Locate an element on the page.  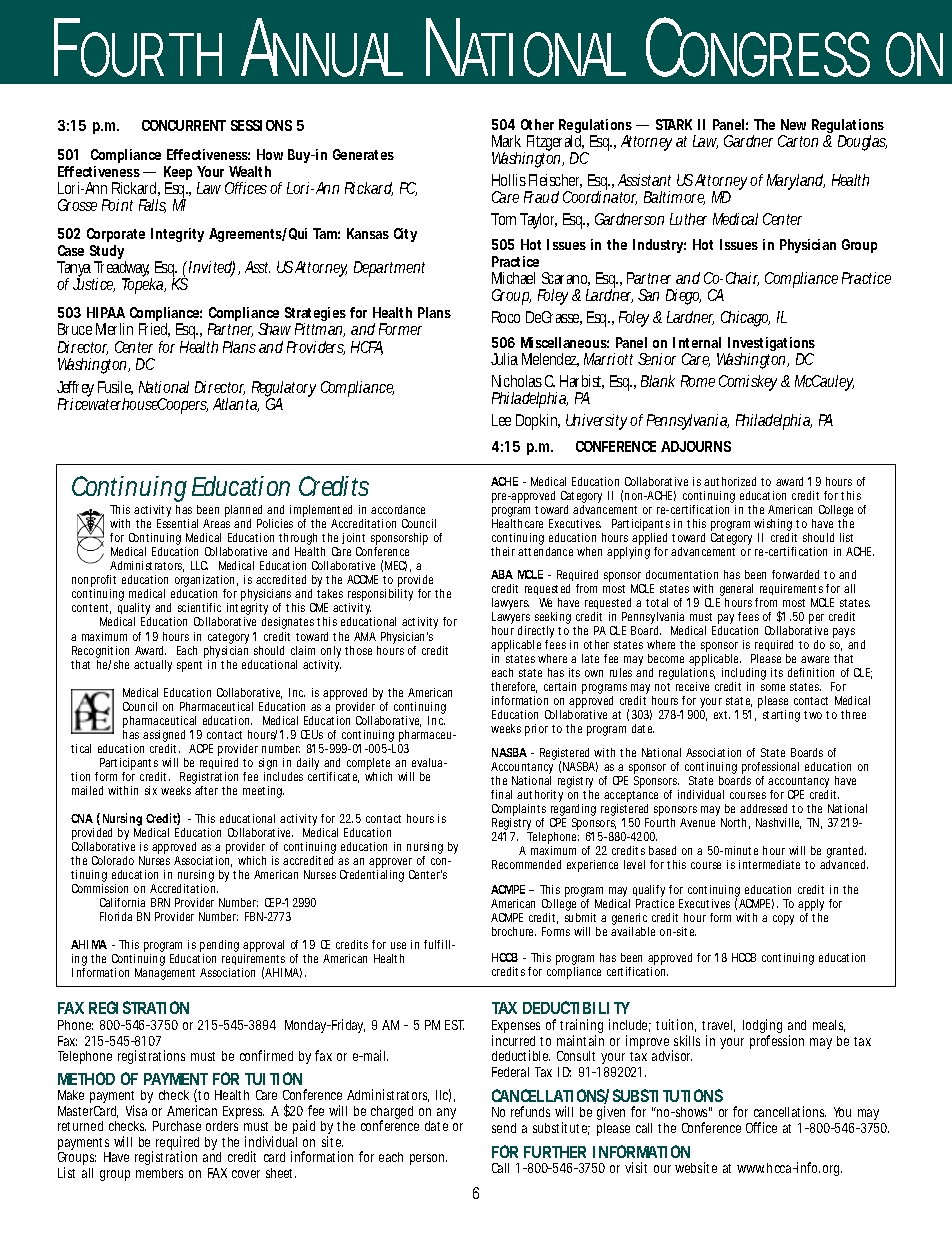
Rome is located at coordinates (698, 381).
